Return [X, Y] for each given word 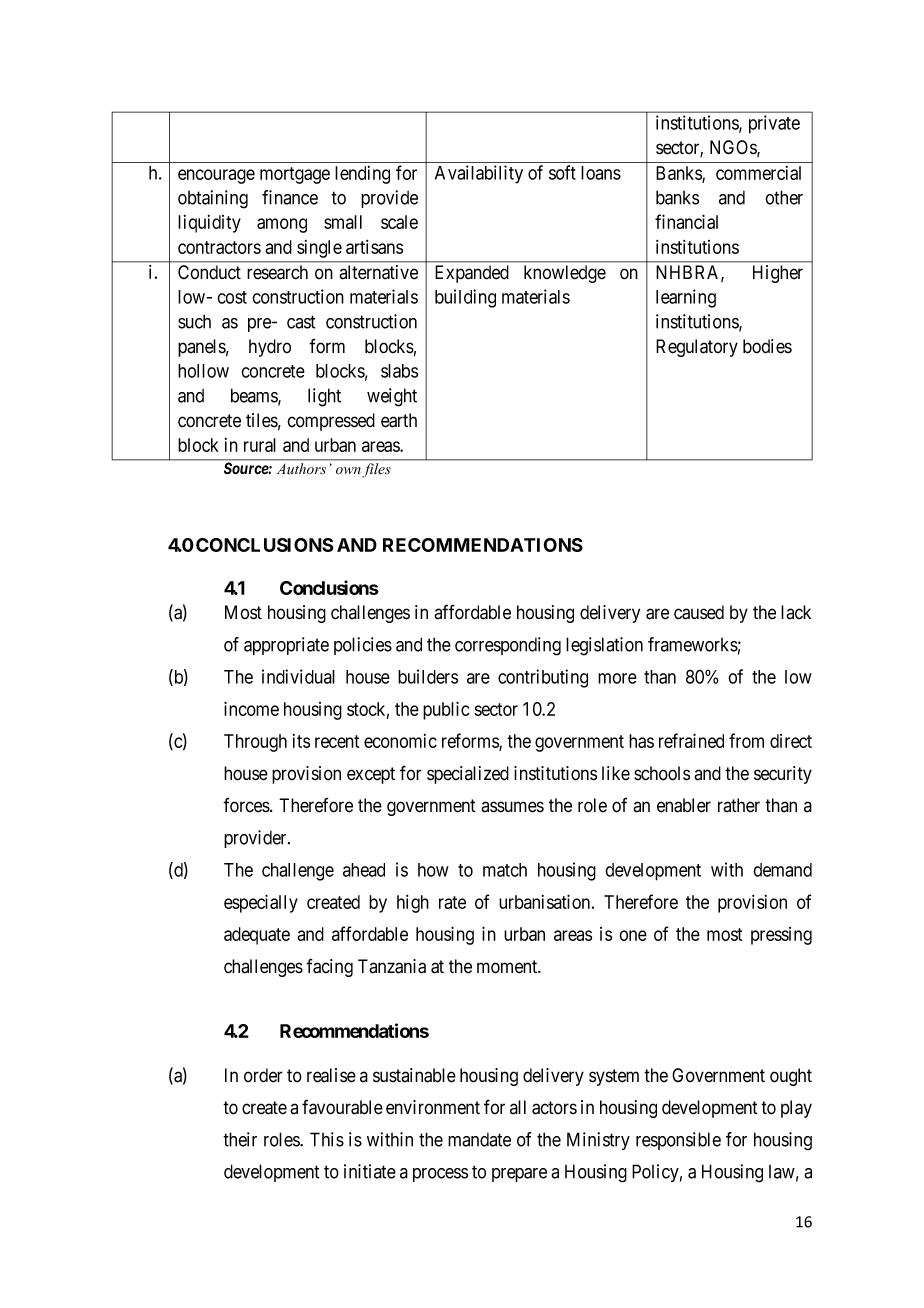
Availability [479, 174]
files [376, 470]
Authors [301, 468]
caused [699, 612]
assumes [512, 807]
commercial [758, 173]
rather [739, 805]
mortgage [295, 175]
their [240, 1139]
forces [246, 805]
